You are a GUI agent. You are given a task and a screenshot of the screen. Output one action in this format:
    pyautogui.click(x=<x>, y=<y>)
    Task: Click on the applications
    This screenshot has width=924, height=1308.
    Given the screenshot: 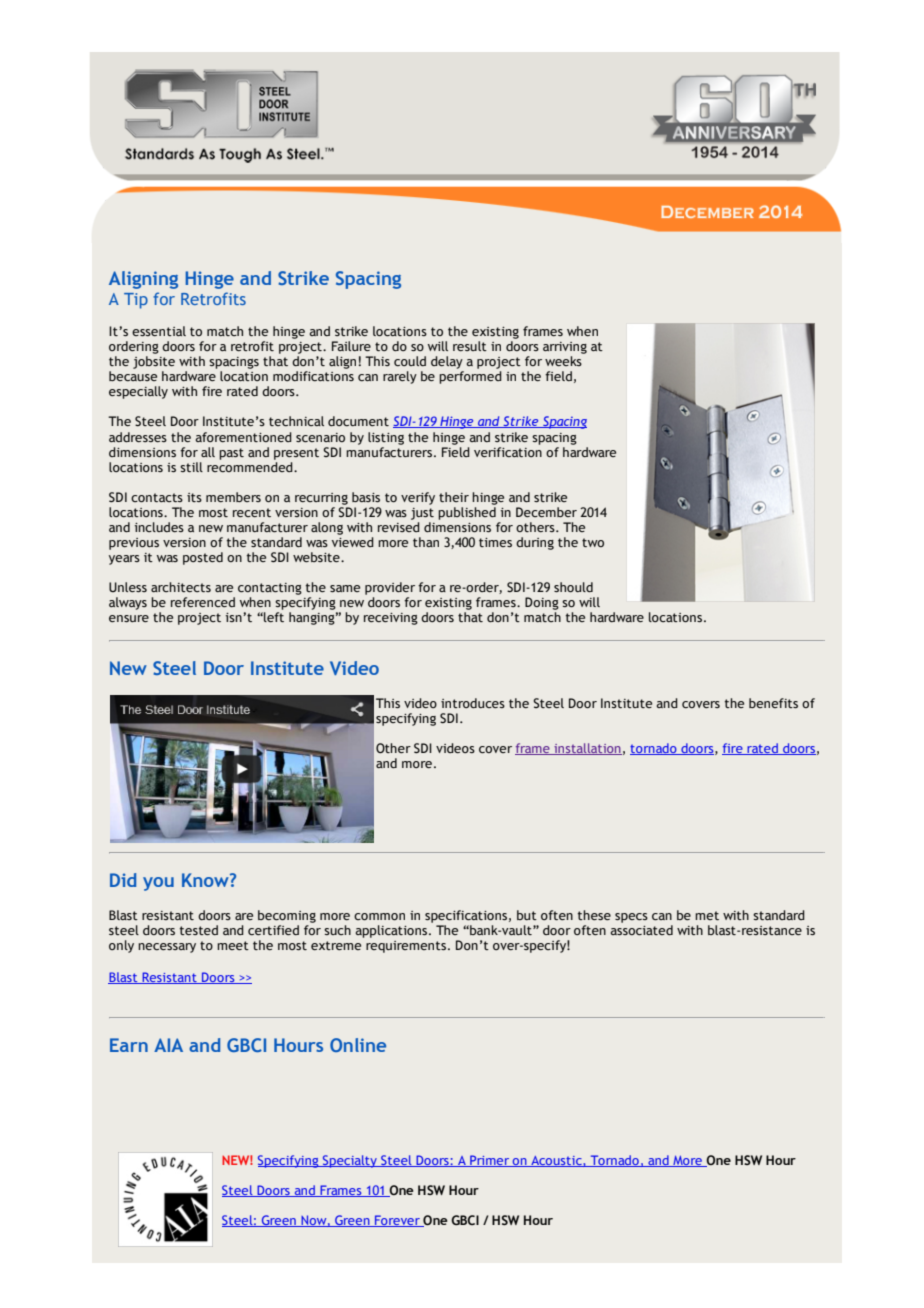 What is the action you would take?
    pyautogui.click(x=392, y=931)
